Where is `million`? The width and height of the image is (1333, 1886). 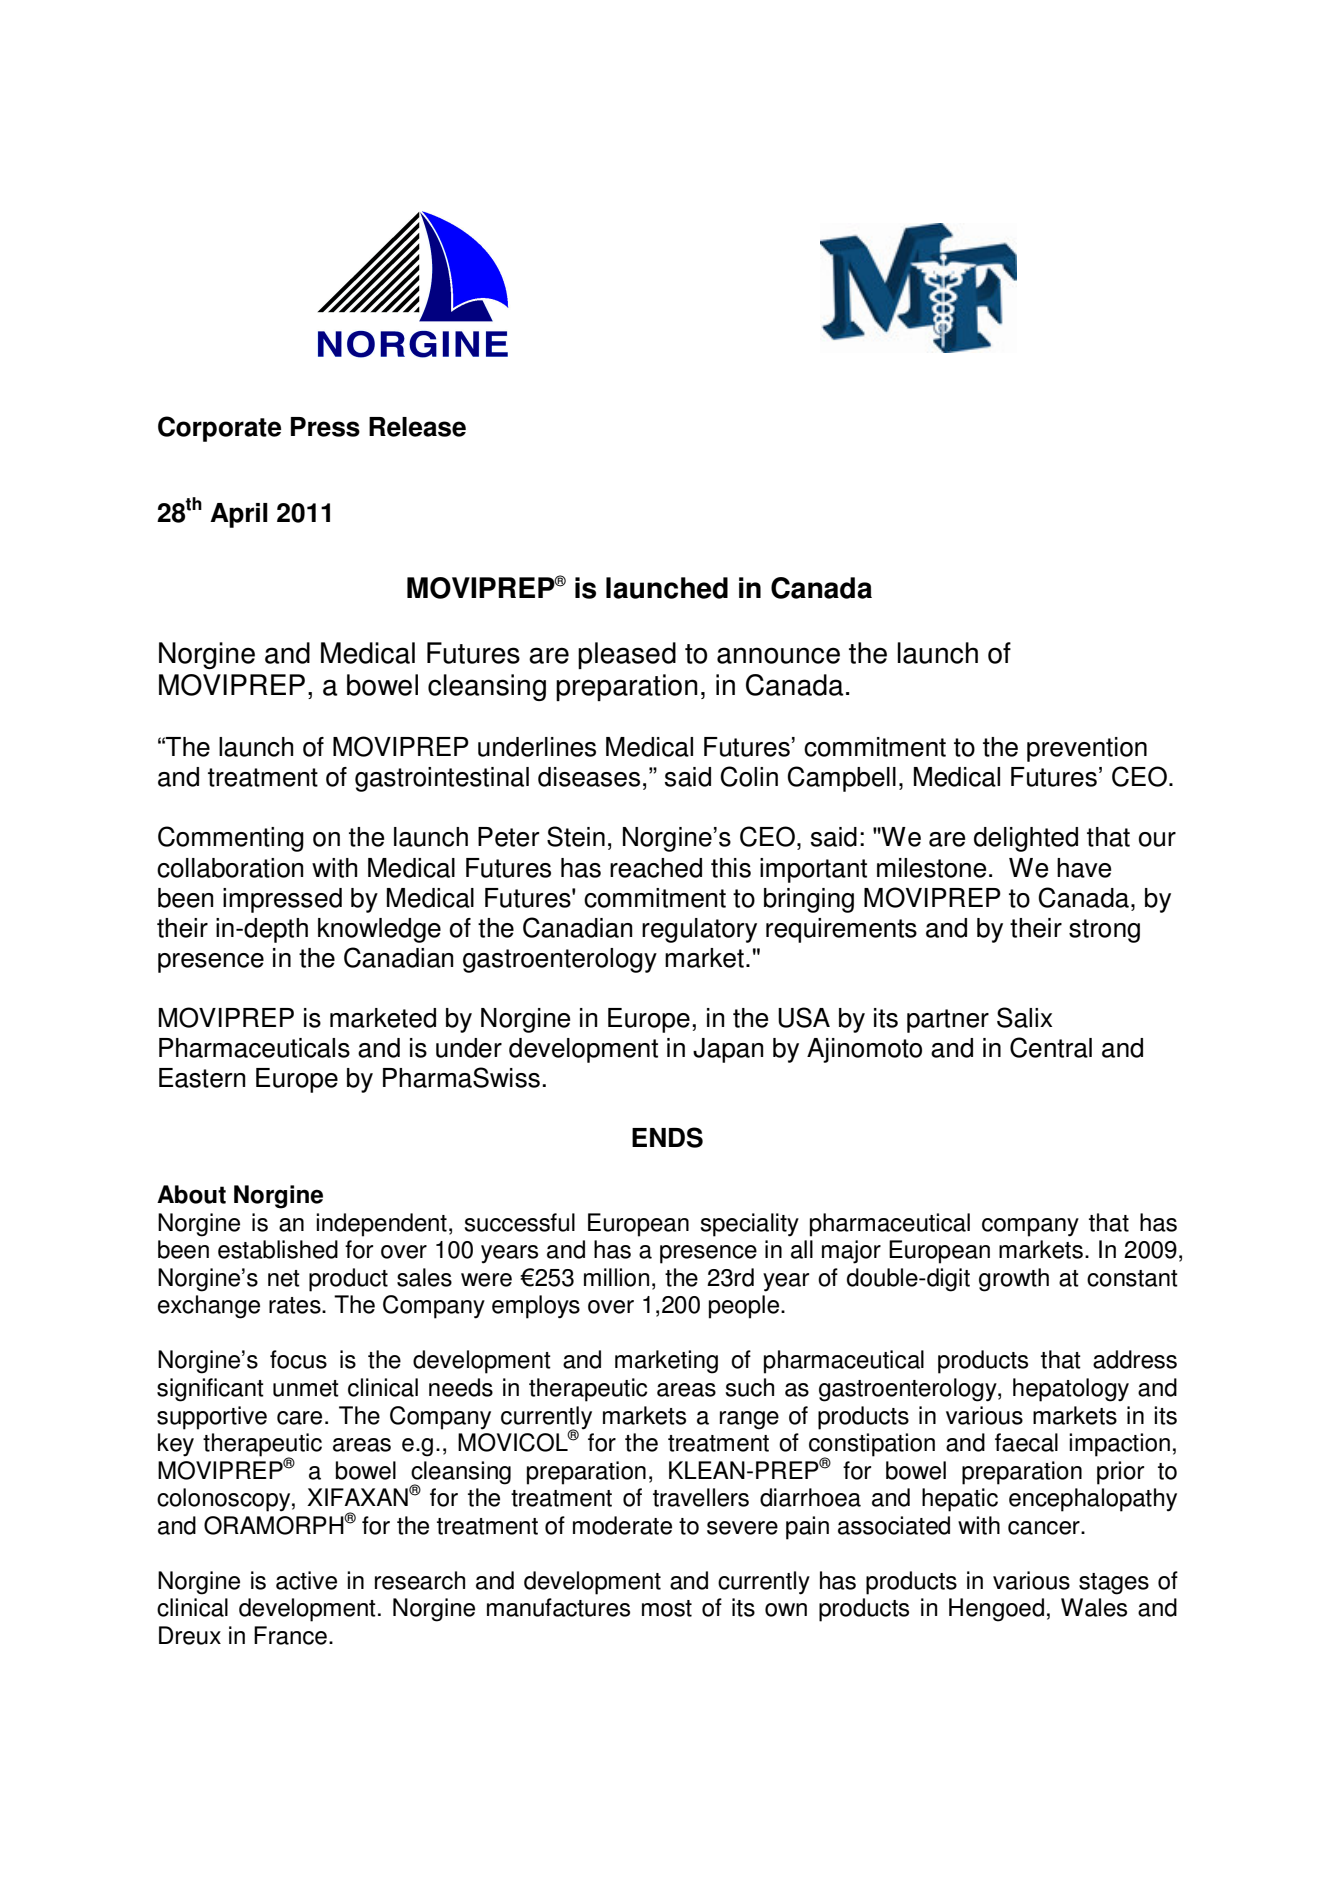
million is located at coordinates (616, 1277).
